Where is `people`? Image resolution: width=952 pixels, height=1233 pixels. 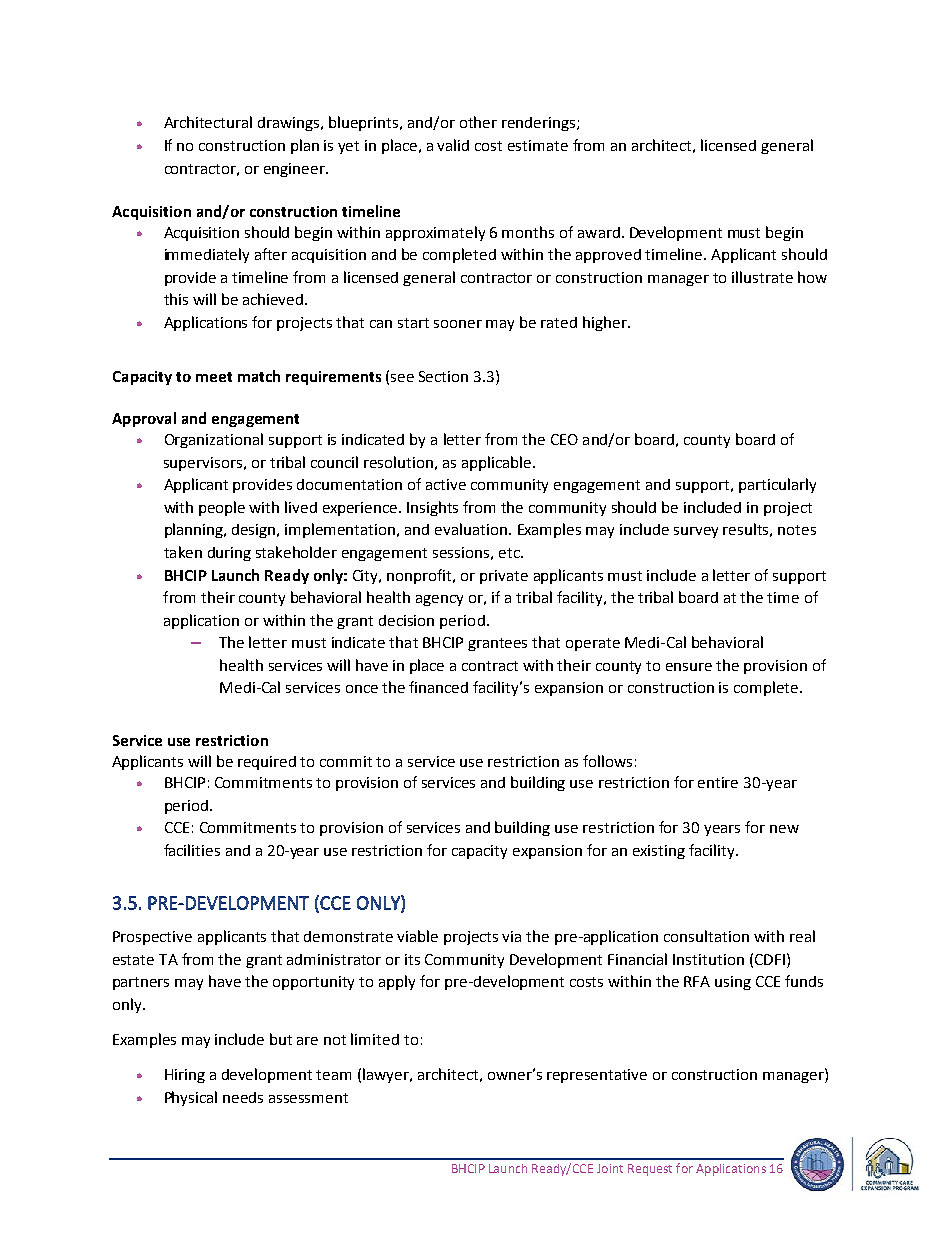
people is located at coordinates (222, 508).
